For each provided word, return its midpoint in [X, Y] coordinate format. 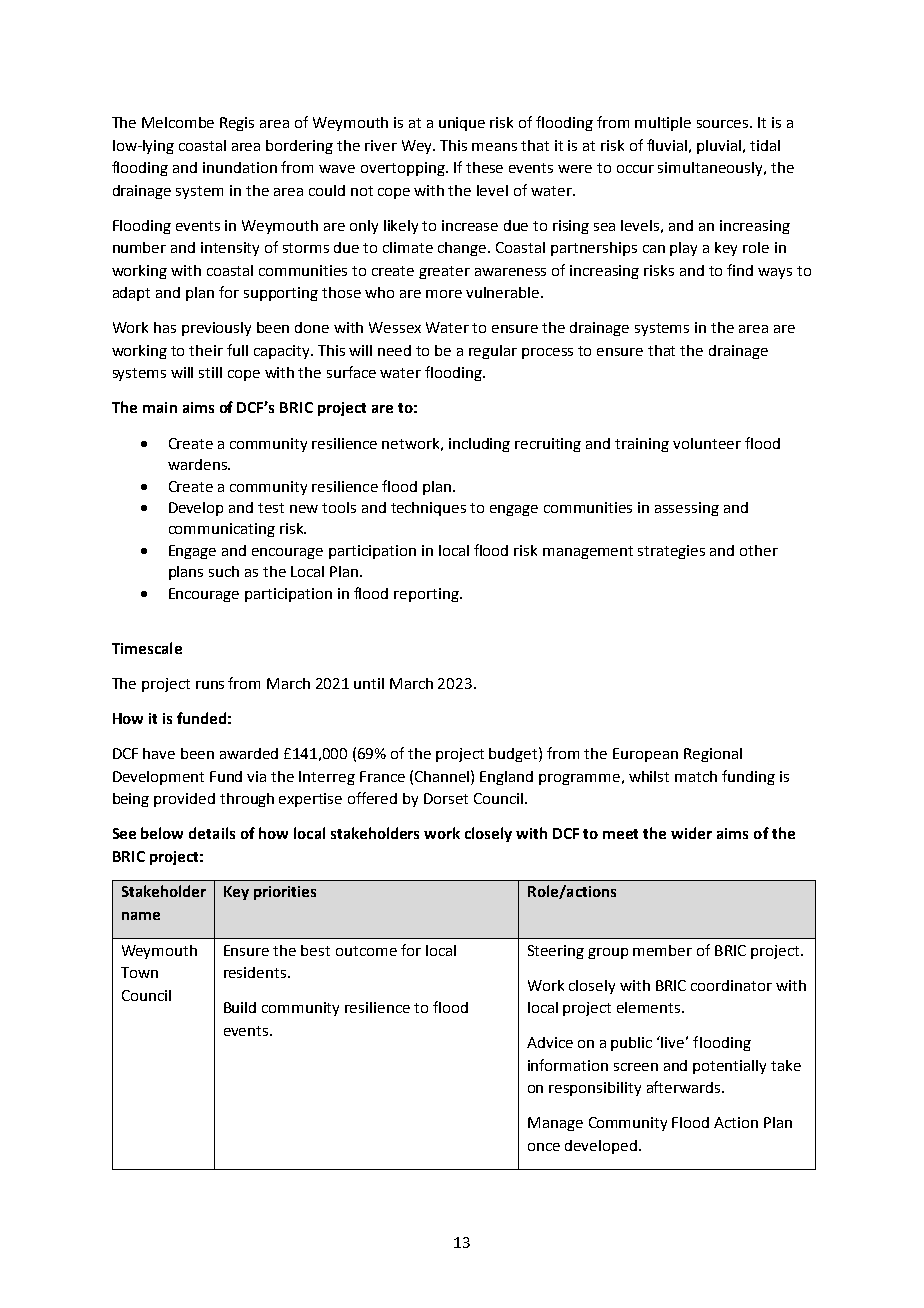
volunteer [707, 443]
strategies [671, 552]
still [210, 372]
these [484, 167]
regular [493, 352]
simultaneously [711, 169]
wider [691, 833]
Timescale [147, 648]
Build [240, 1007]
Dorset [446, 798]
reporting [427, 595]
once [544, 1147]
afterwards [685, 1087]
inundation [240, 167]
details [212, 833]
